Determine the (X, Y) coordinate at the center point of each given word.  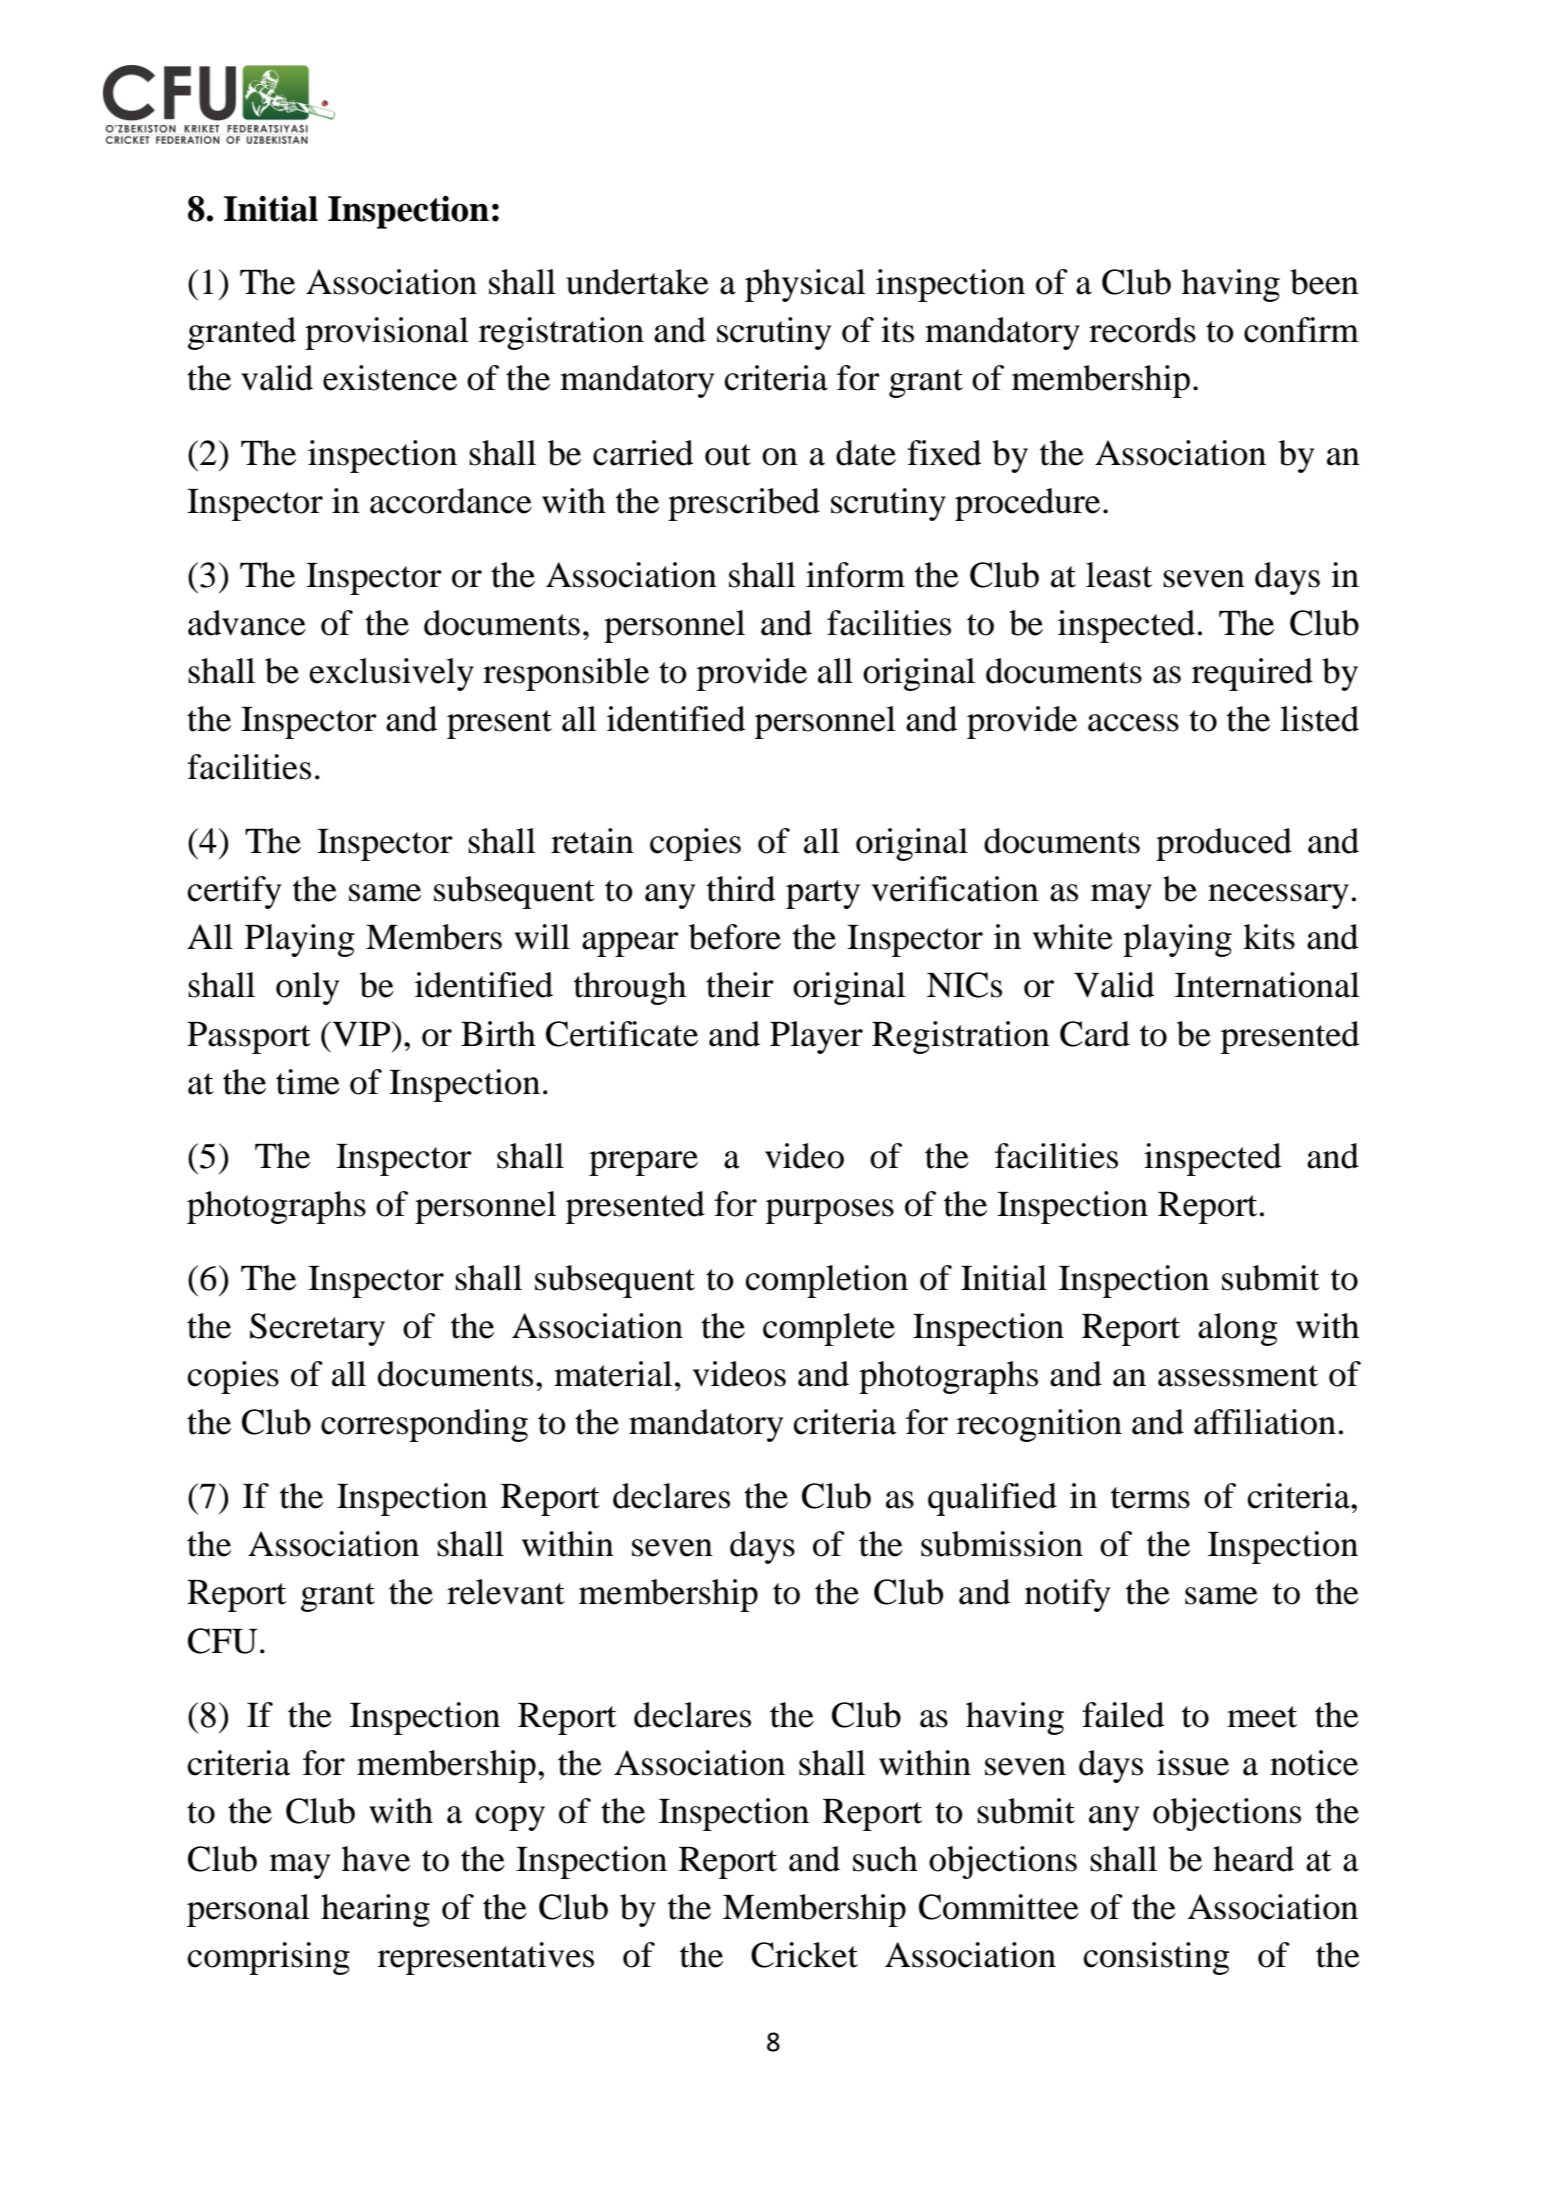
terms (1150, 1498)
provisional (387, 333)
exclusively (391, 674)
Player (816, 1037)
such (885, 1859)
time (308, 1082)
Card (1095, 1034)
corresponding (424, 1425)
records (1142, 330)
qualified (992, 1499)
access (1133, 723)
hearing (375, 1910)
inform (855, 575)
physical (805, 285)
